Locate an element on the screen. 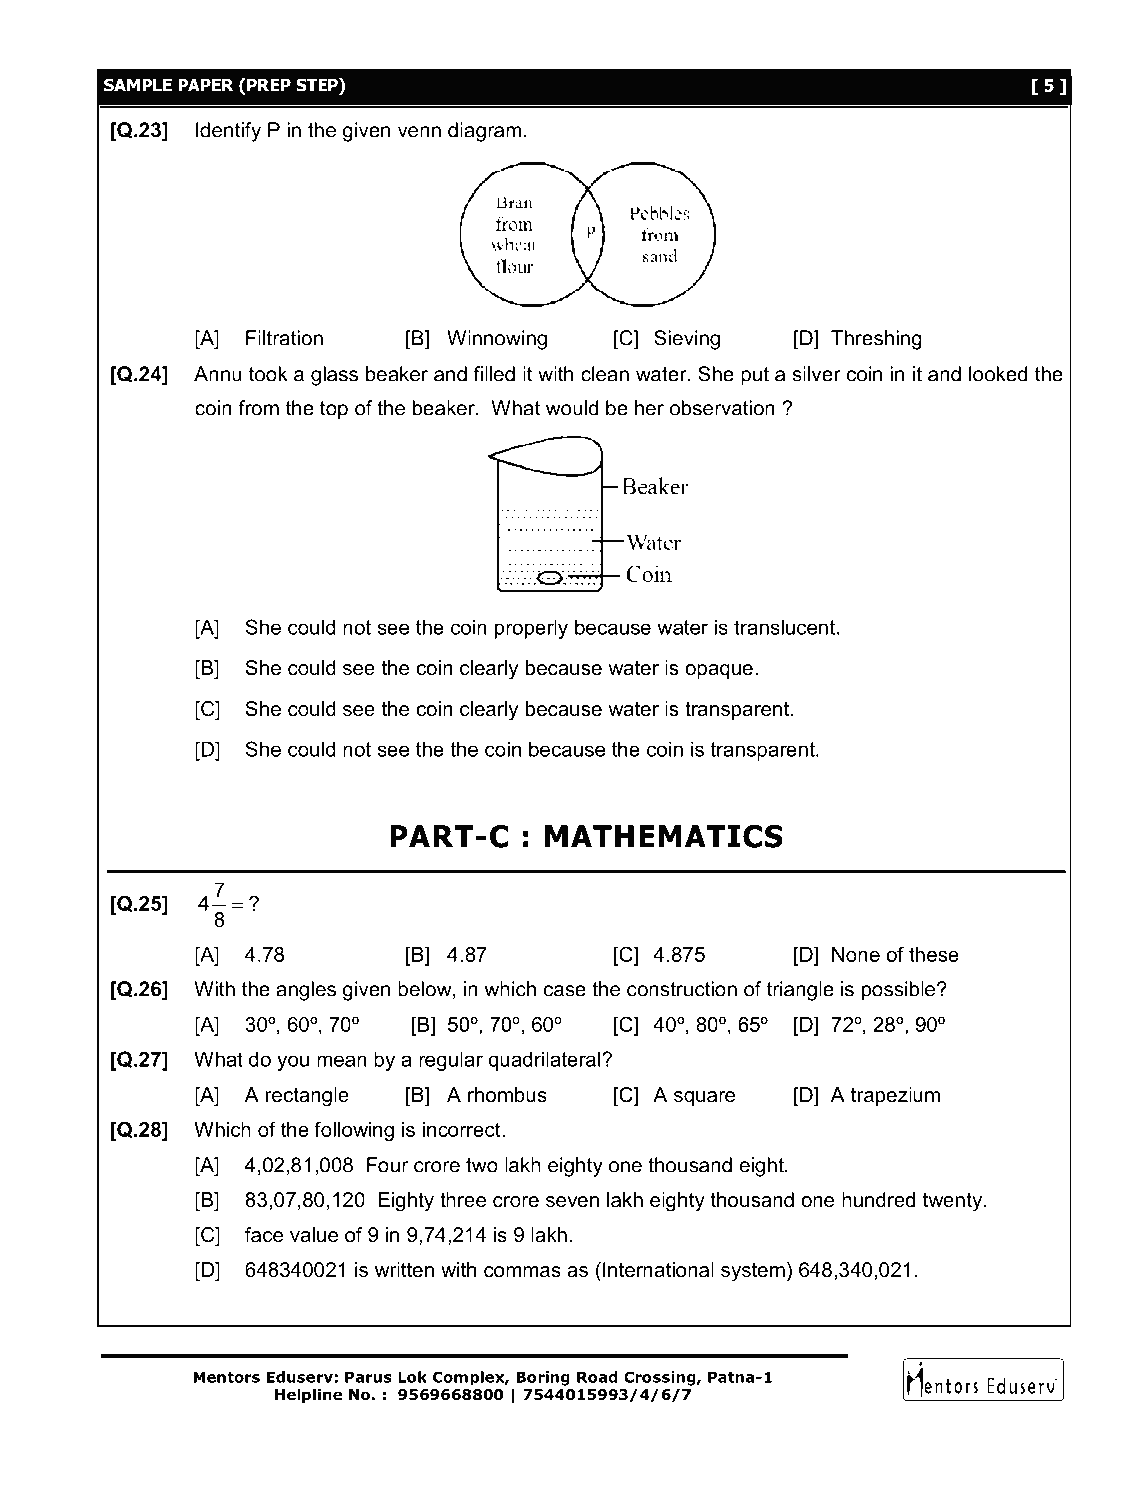  Boring is located at coordinates (543, 1378).
